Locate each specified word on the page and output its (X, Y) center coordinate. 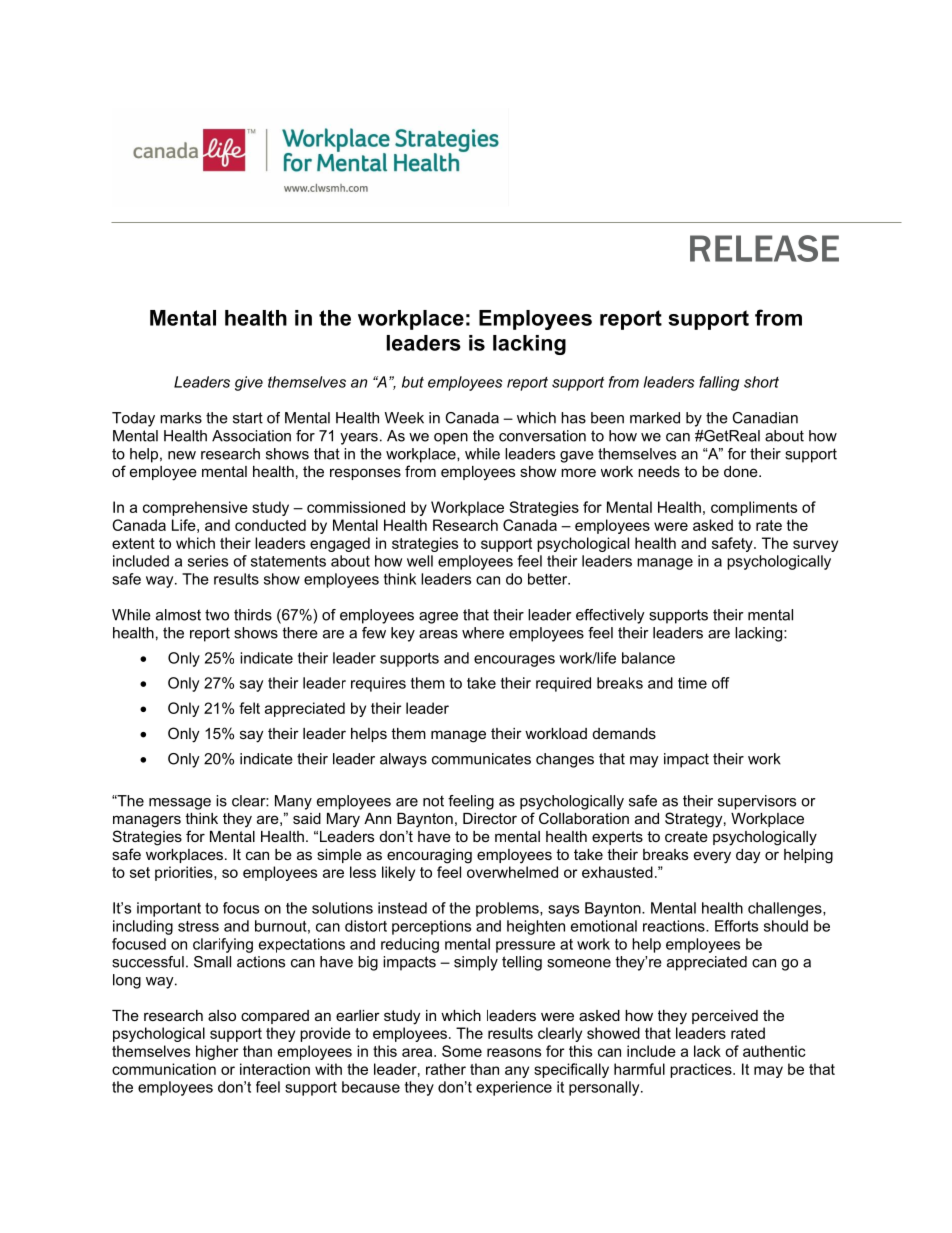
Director (490, 818)
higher (217, 1052)
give (249, 383)
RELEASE (764, 248)
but (413, 382)
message (180, 804)
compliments (754, 508)
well (420, 561)
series (208, 561)
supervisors (757, 802)
